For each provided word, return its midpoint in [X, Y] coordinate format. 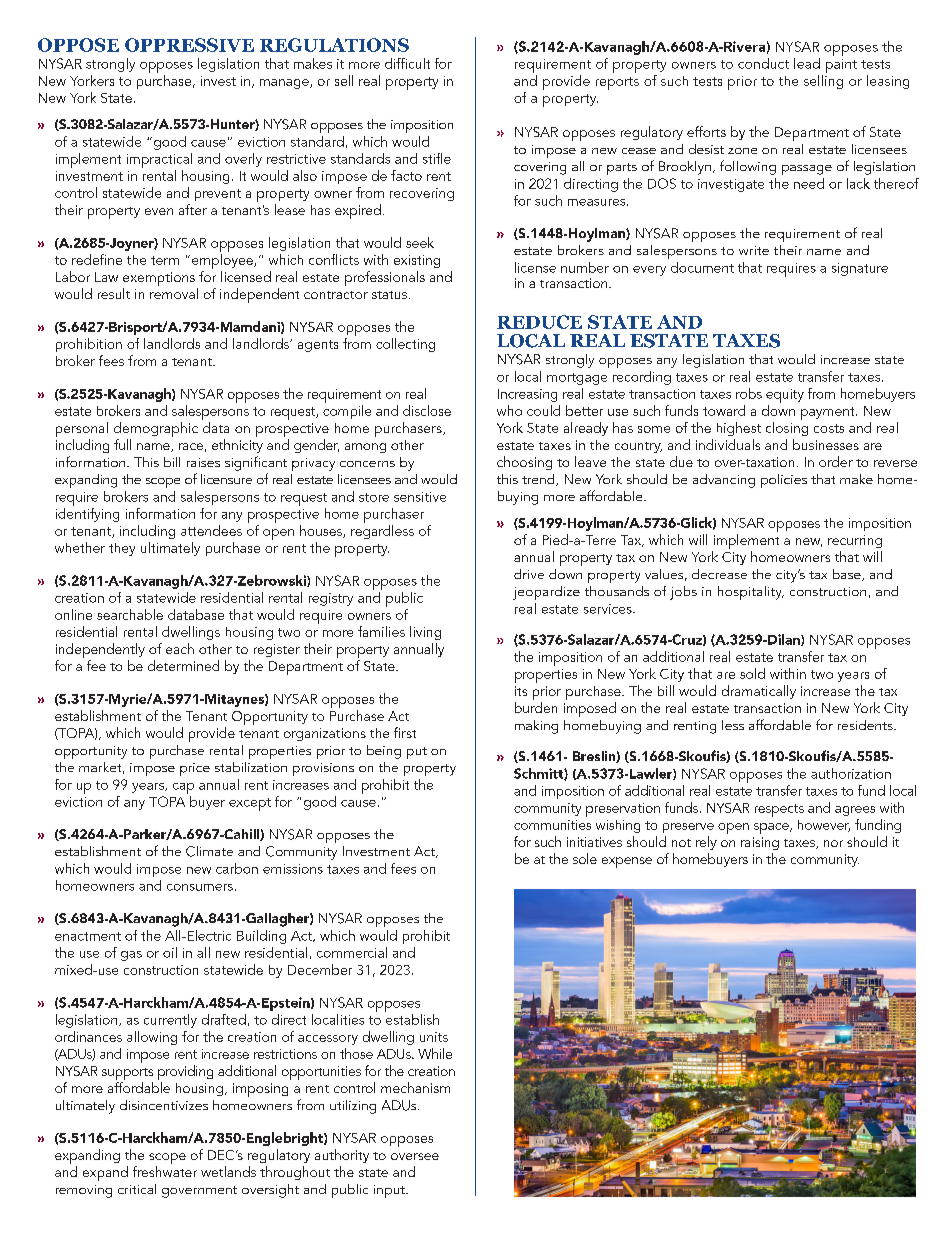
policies [784, 481]
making [536, 727]
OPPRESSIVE [189, 45]
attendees [211, 530]
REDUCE [539, 322]
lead [807, 63]
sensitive [420, 497]
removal [174, 293]
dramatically [759, 692]
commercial [352, 952]
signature [860, 269]
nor [833, 843]
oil [170, 952]
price [195, 769]
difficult [407, 63]
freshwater [165, 1171]
